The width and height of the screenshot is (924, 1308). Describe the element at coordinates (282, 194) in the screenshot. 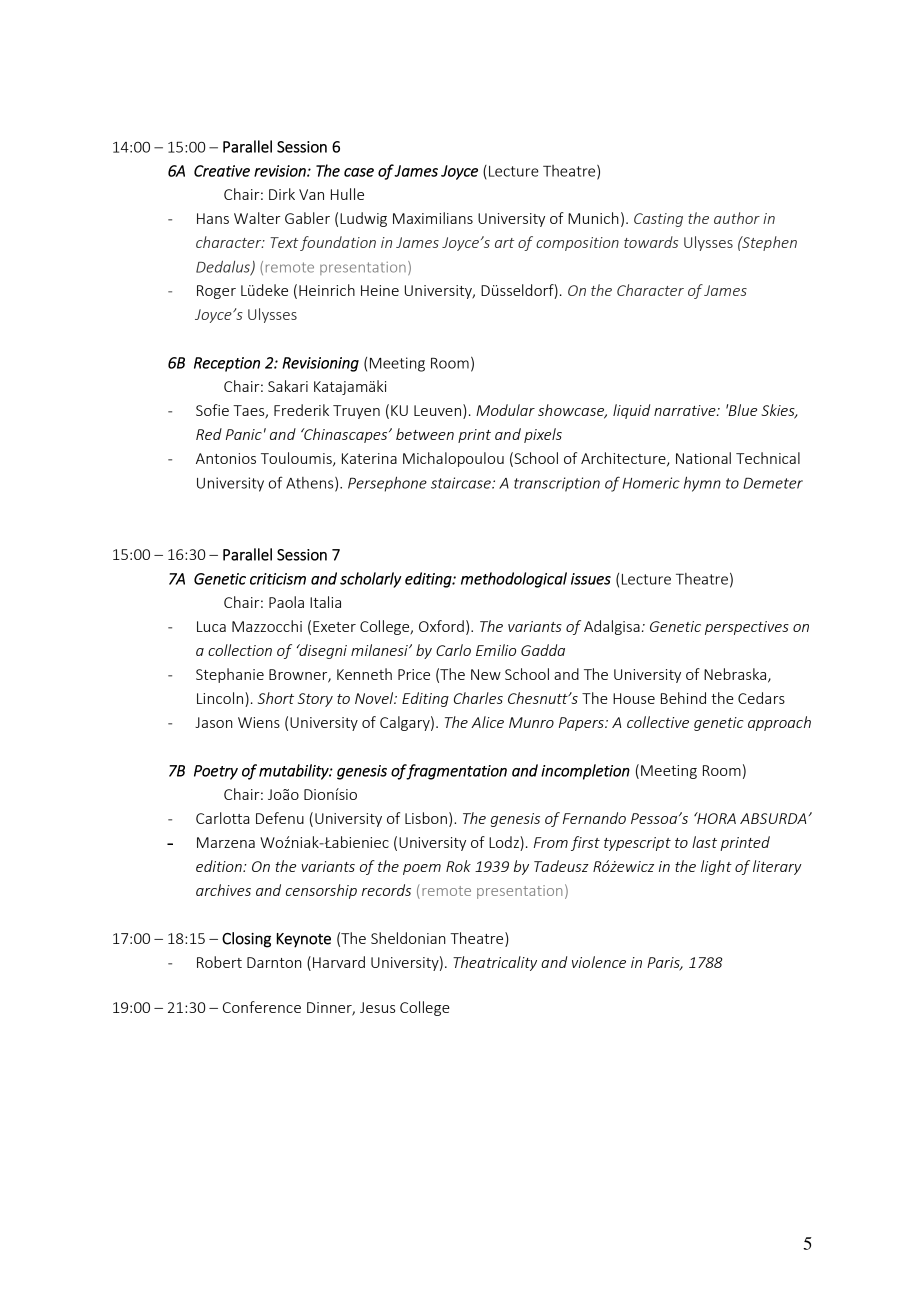

I see `Dirk` at that location.
